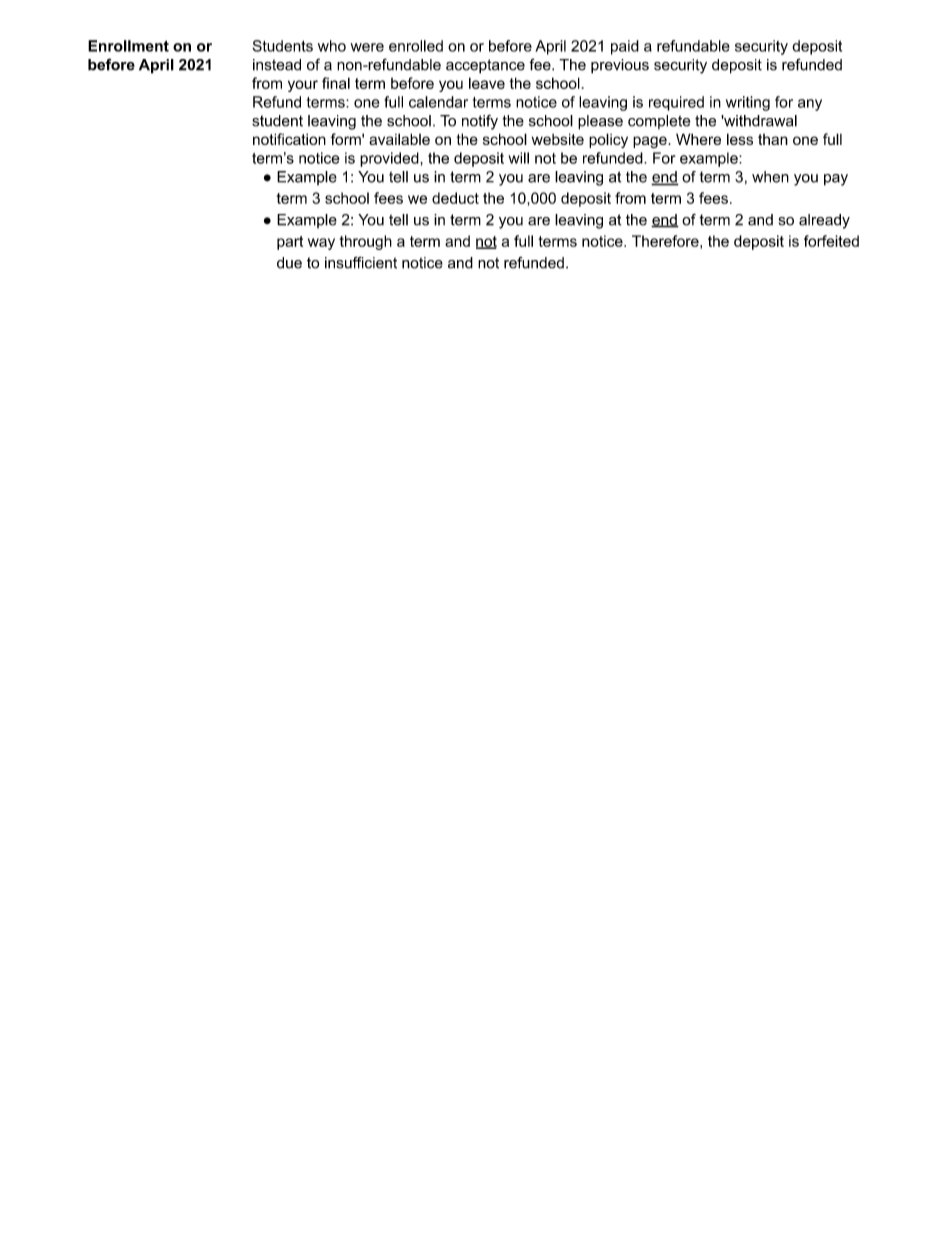  What do you see at coordinates (625, 47) in the page?
I see `paid` at bounding box center [625, 47].
